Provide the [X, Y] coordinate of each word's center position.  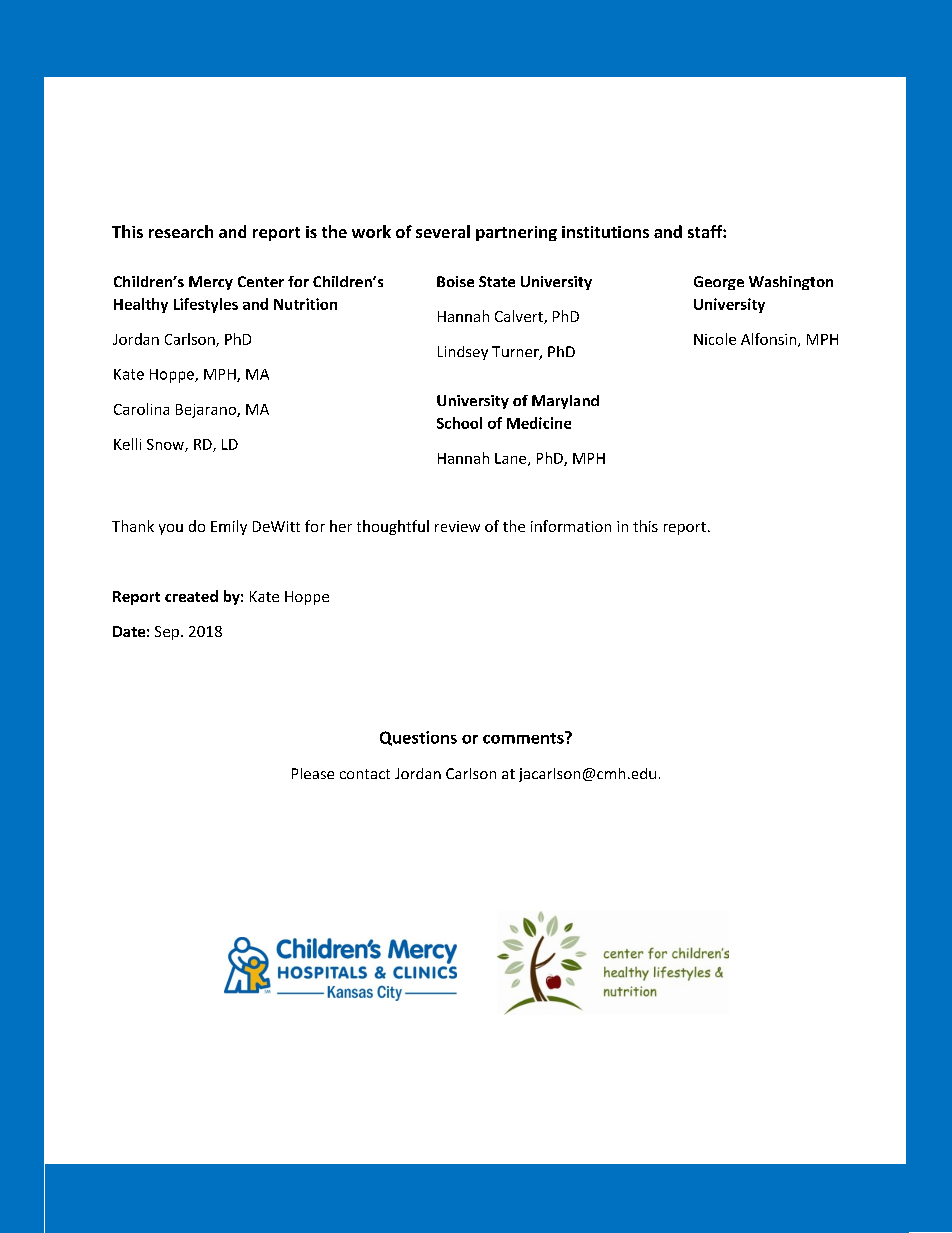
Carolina [141, 409]
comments [524, 737]
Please [313, 773]
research [181, 231]
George [719, 283]
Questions [418, 738]
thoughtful [393, 527]
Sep [167, 633]
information [571, 526]
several [443, 231]
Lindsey [463, 353]
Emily [229, 527]
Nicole [715, 339]
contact [365, 774]
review [457, 526]
